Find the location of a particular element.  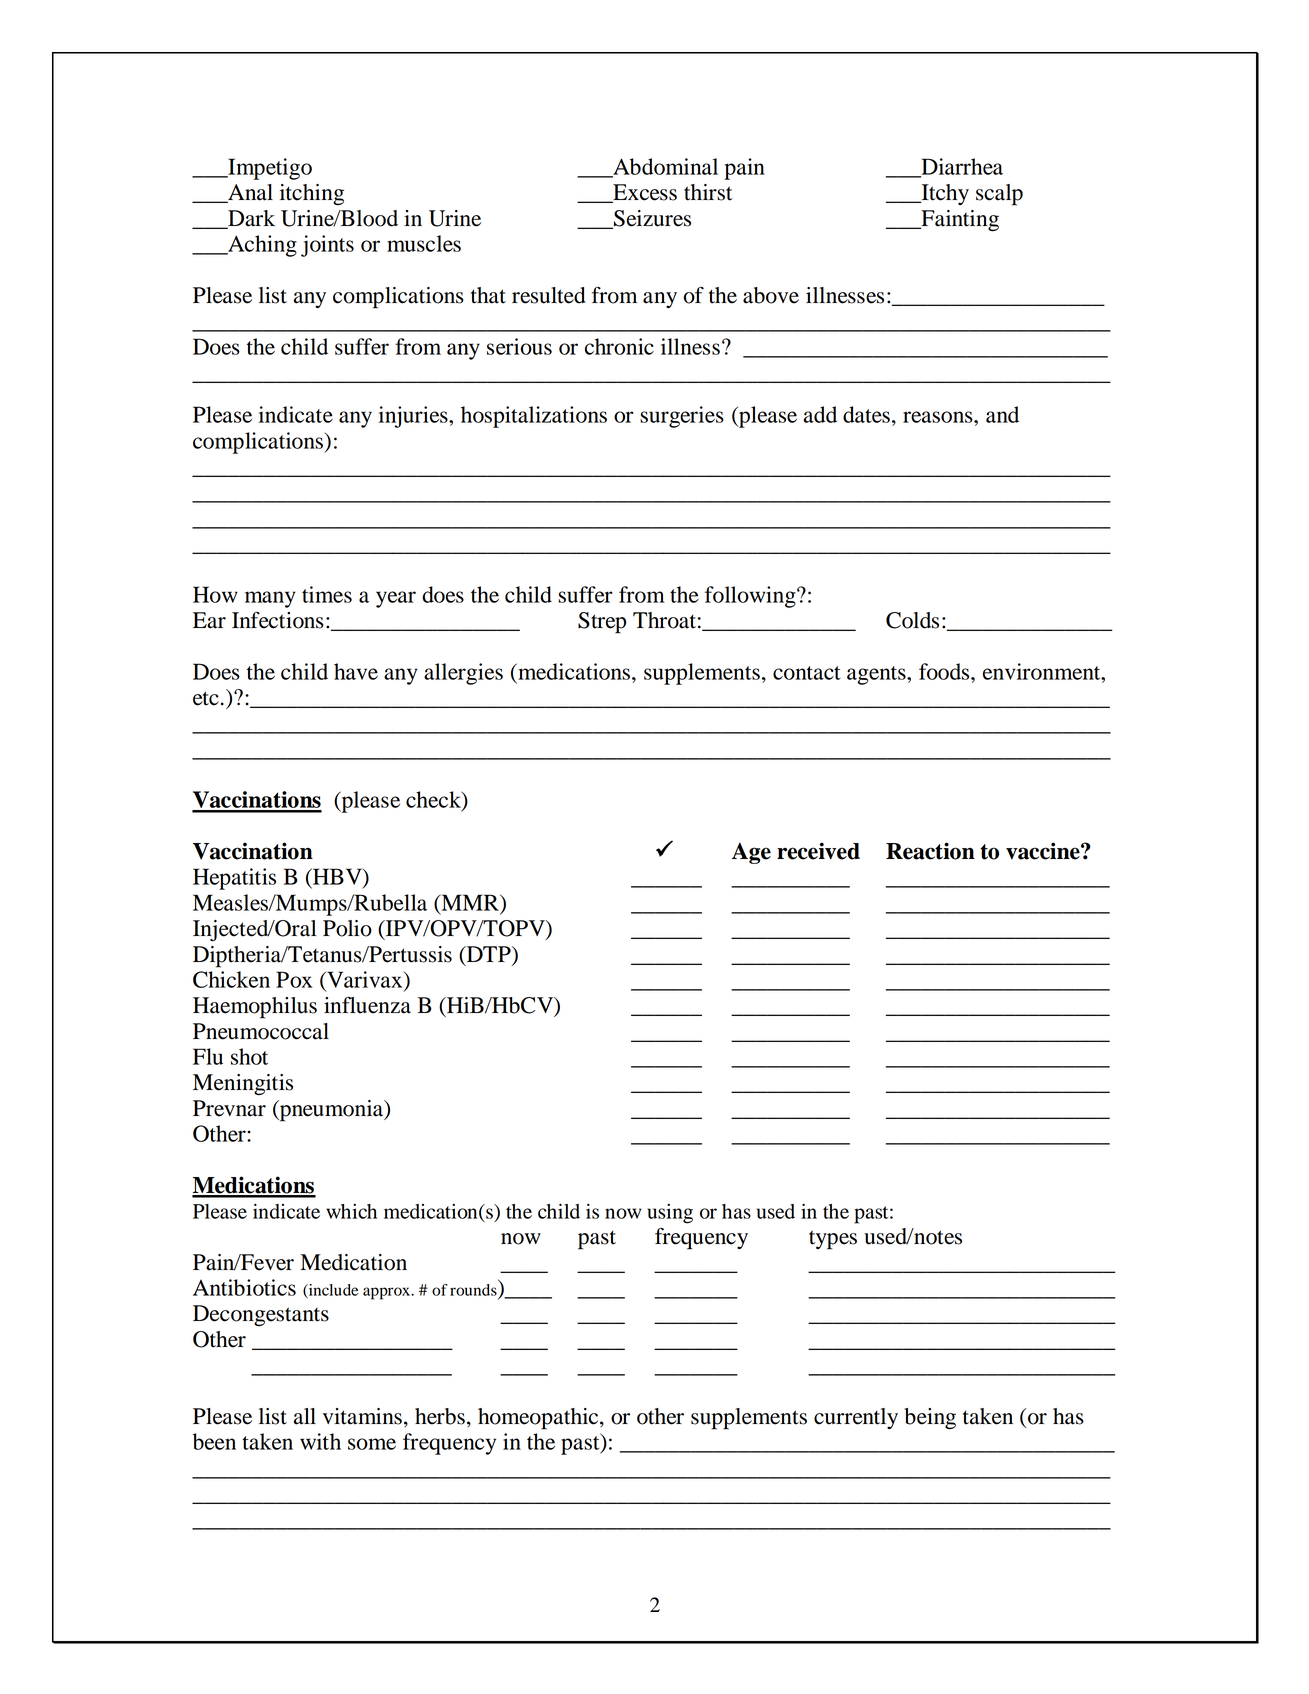

scalp is located at coordinates (999, 195).
